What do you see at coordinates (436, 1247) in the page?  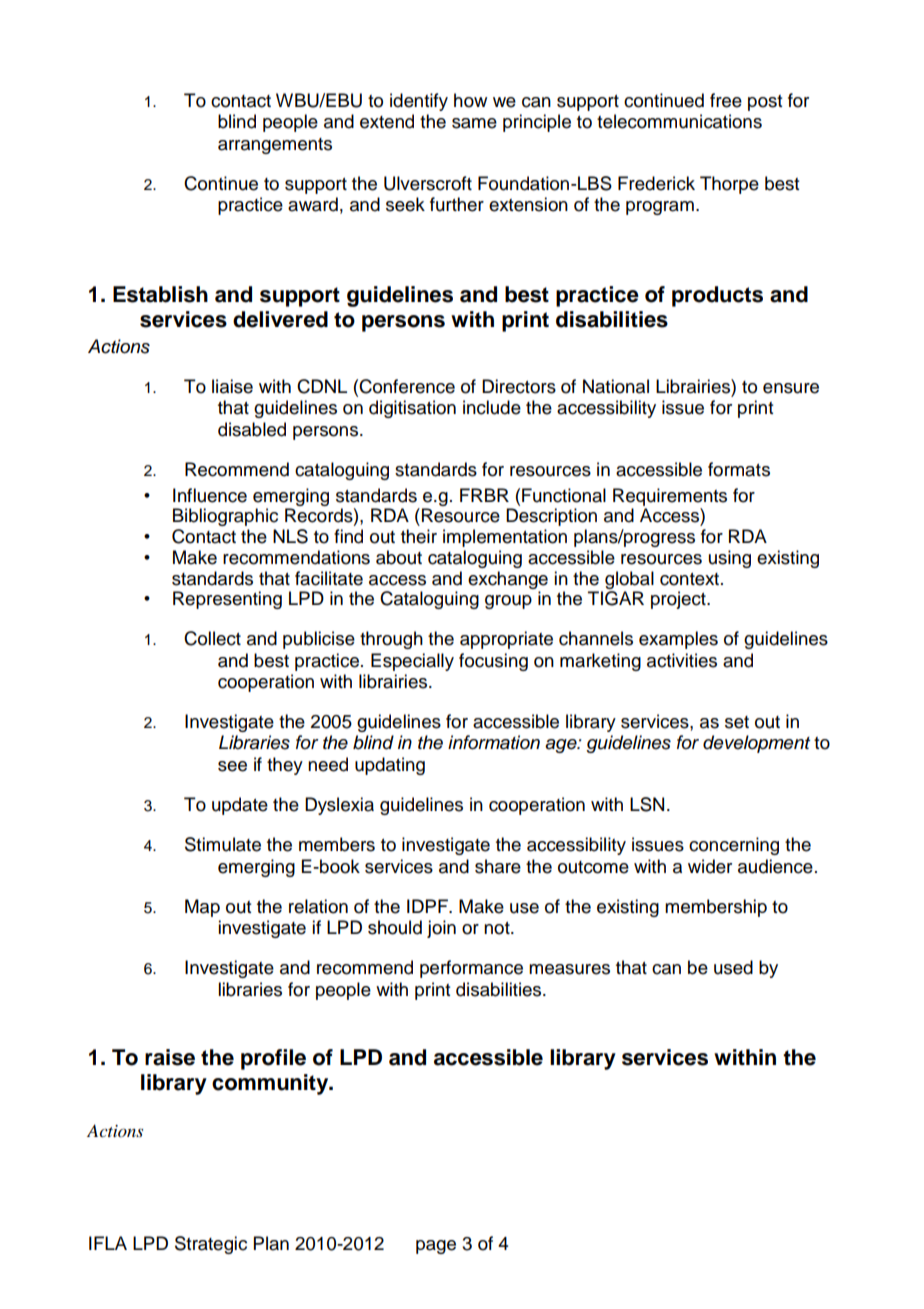 I see `page` at bounding box center [436, 1247].
